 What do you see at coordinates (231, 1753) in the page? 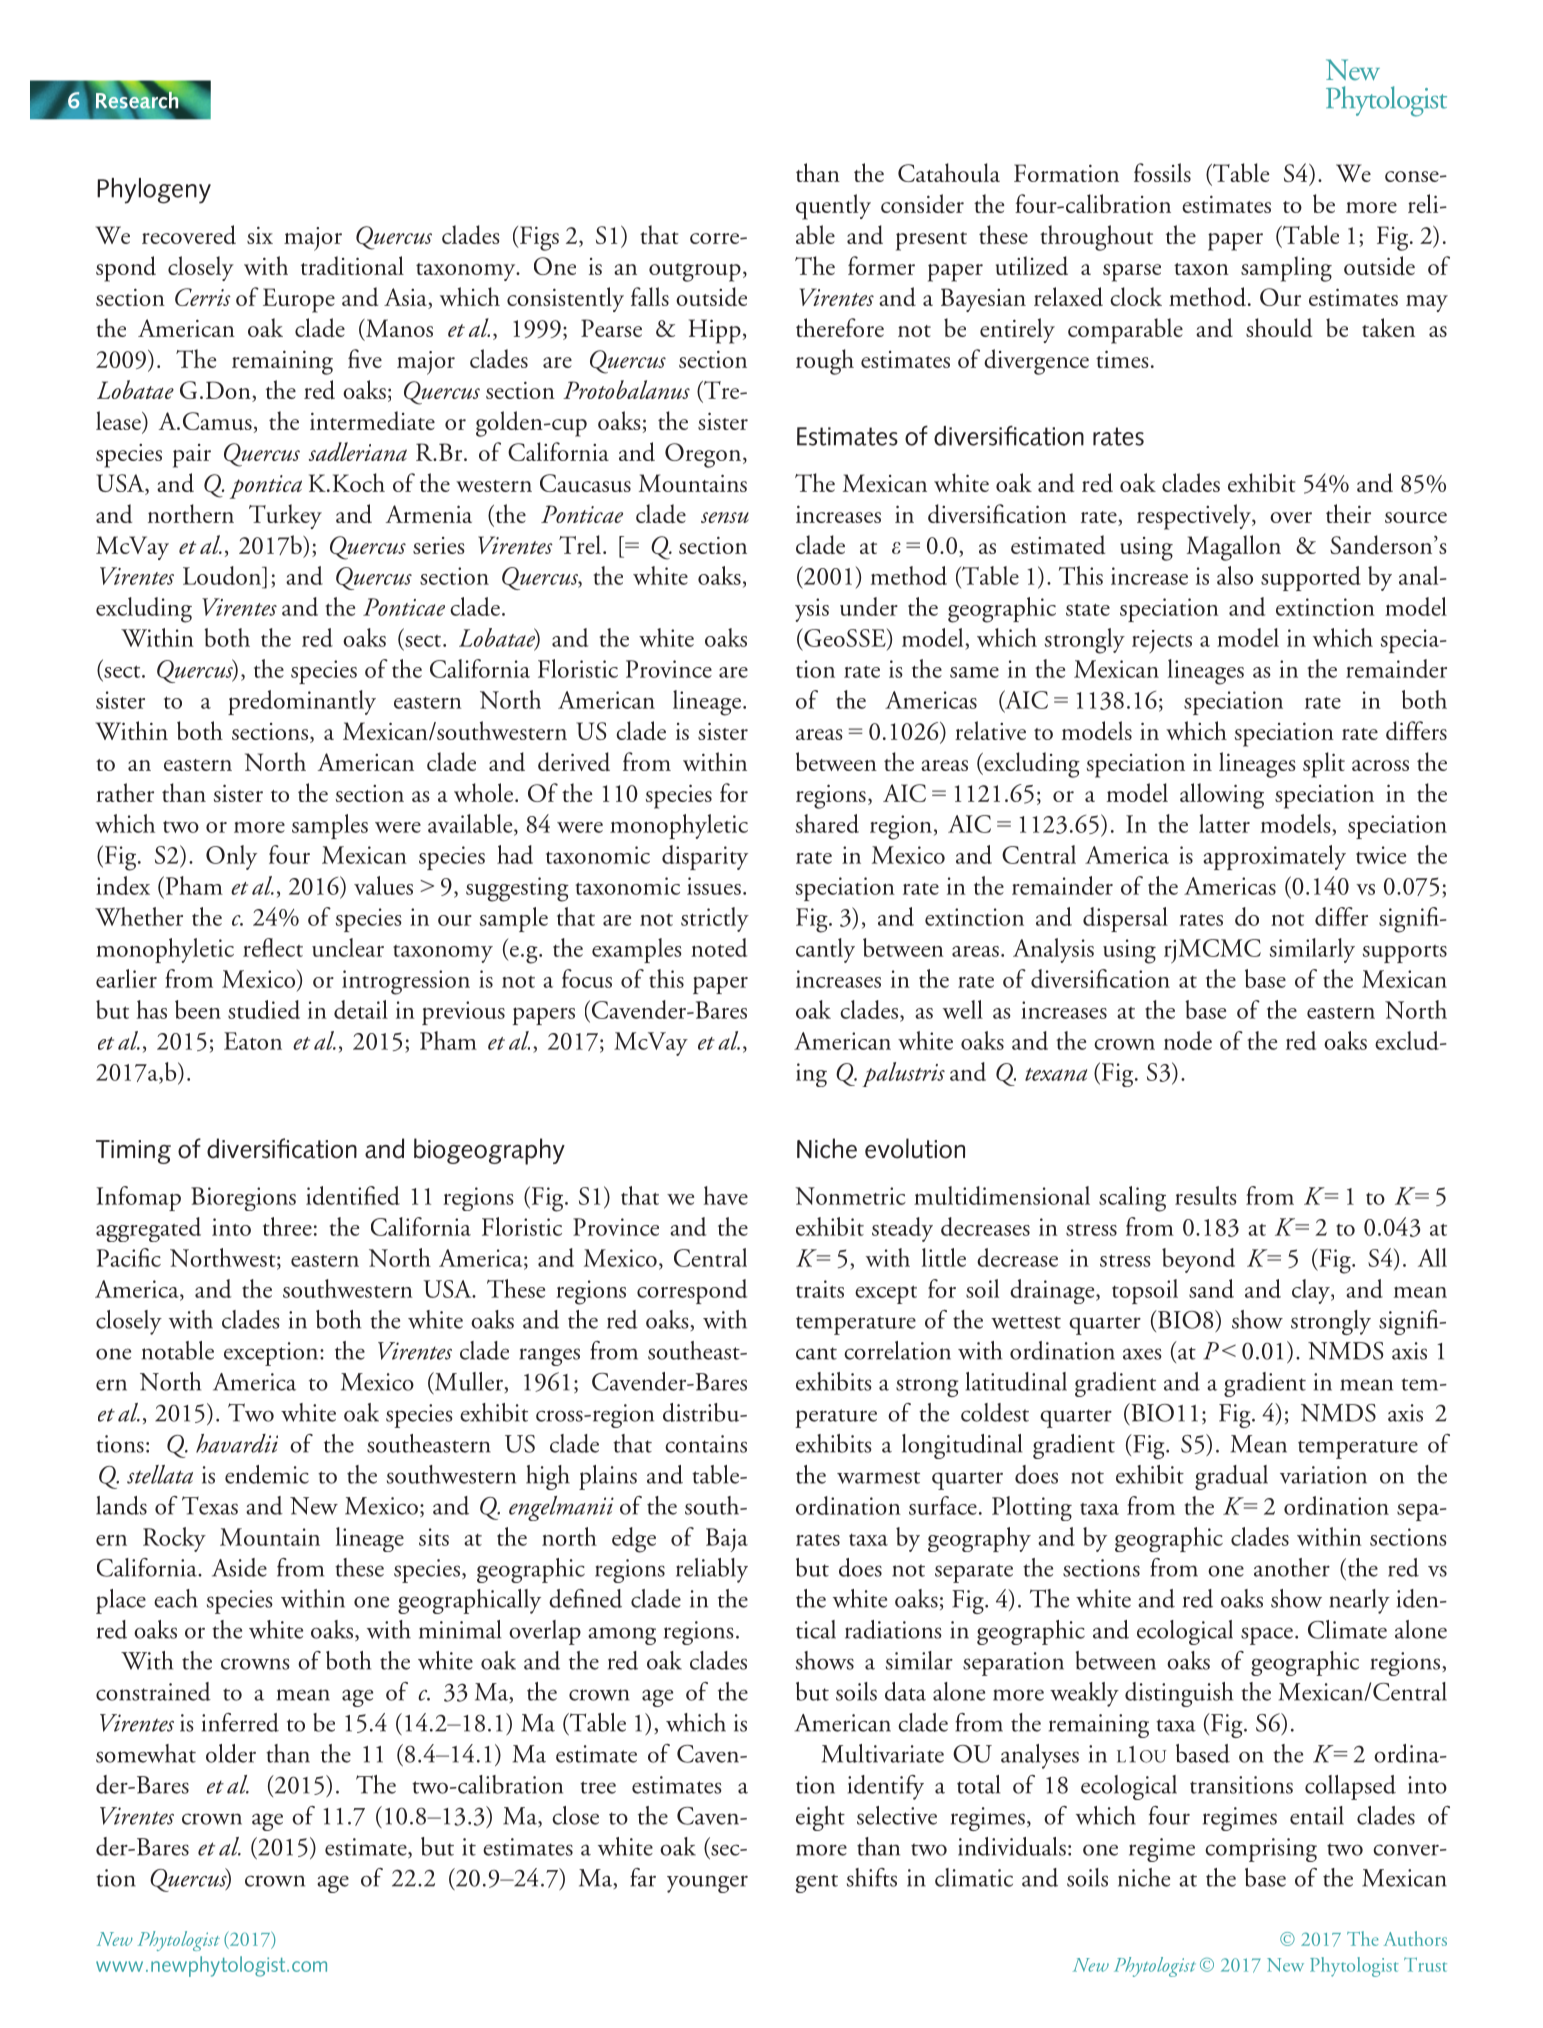
I see `older` at bounding box center [231, 1753].
